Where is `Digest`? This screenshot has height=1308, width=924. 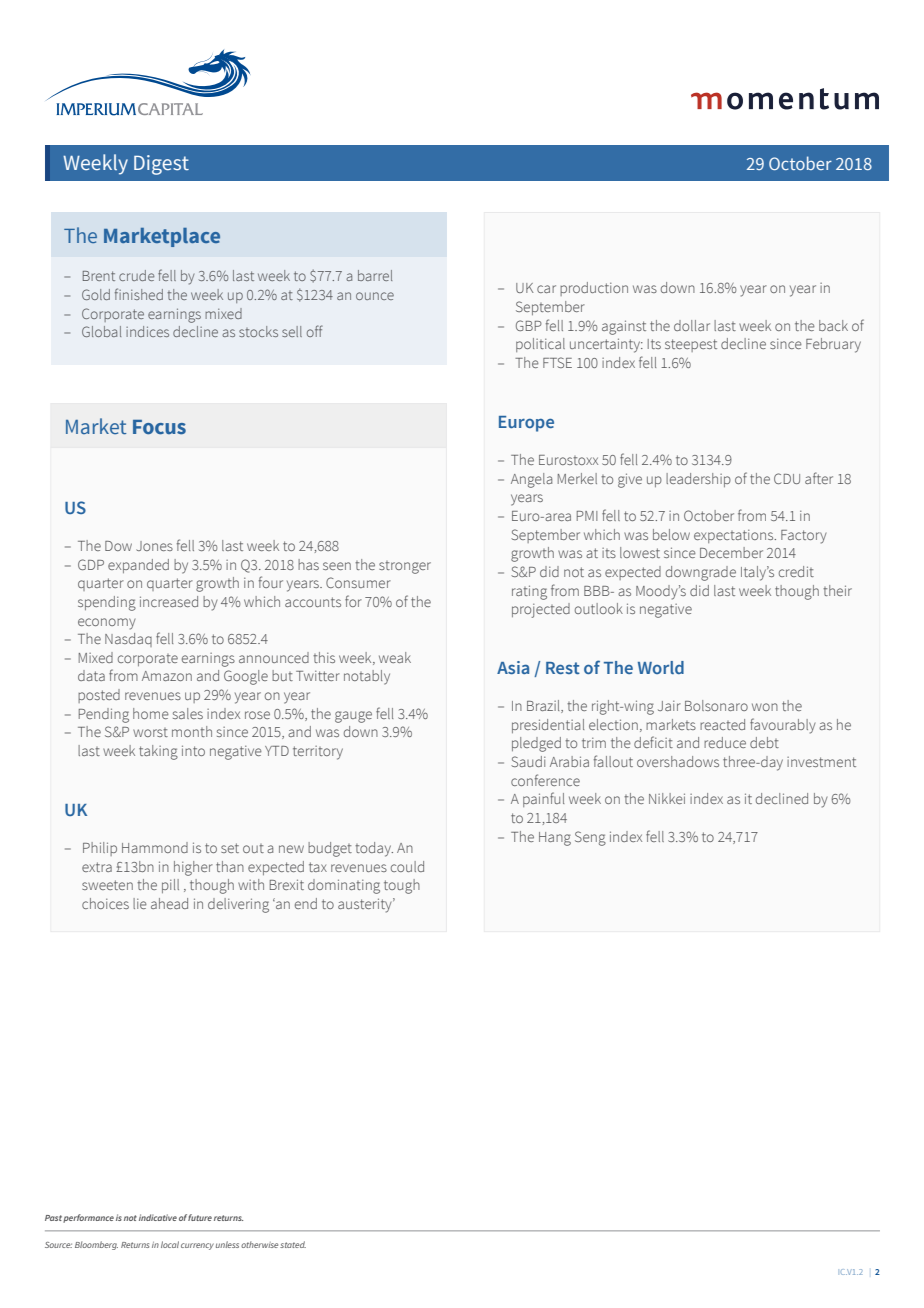 Digest is located at coordinates (161, 165).
